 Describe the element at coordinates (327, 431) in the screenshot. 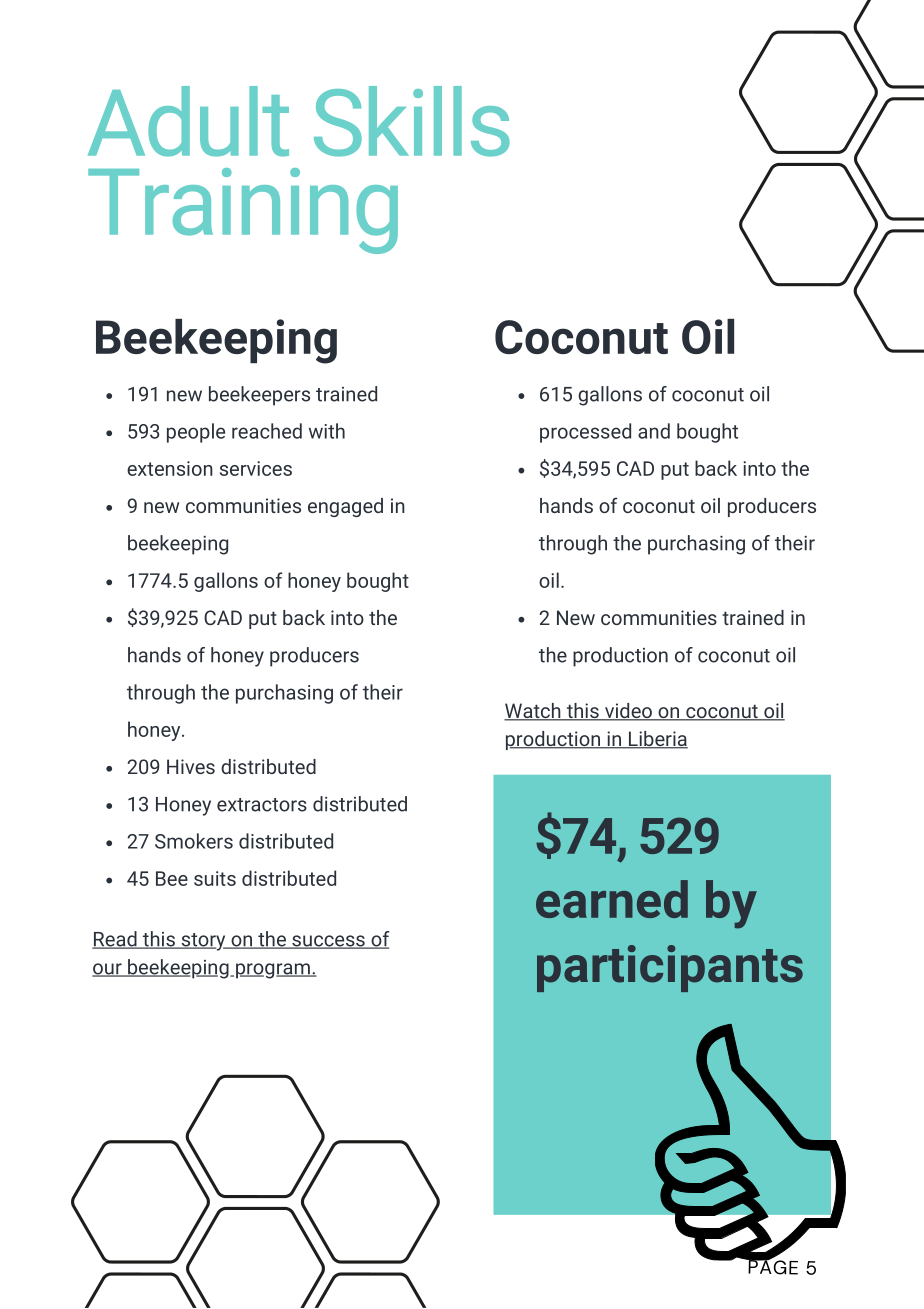

I see `with` at that location.
